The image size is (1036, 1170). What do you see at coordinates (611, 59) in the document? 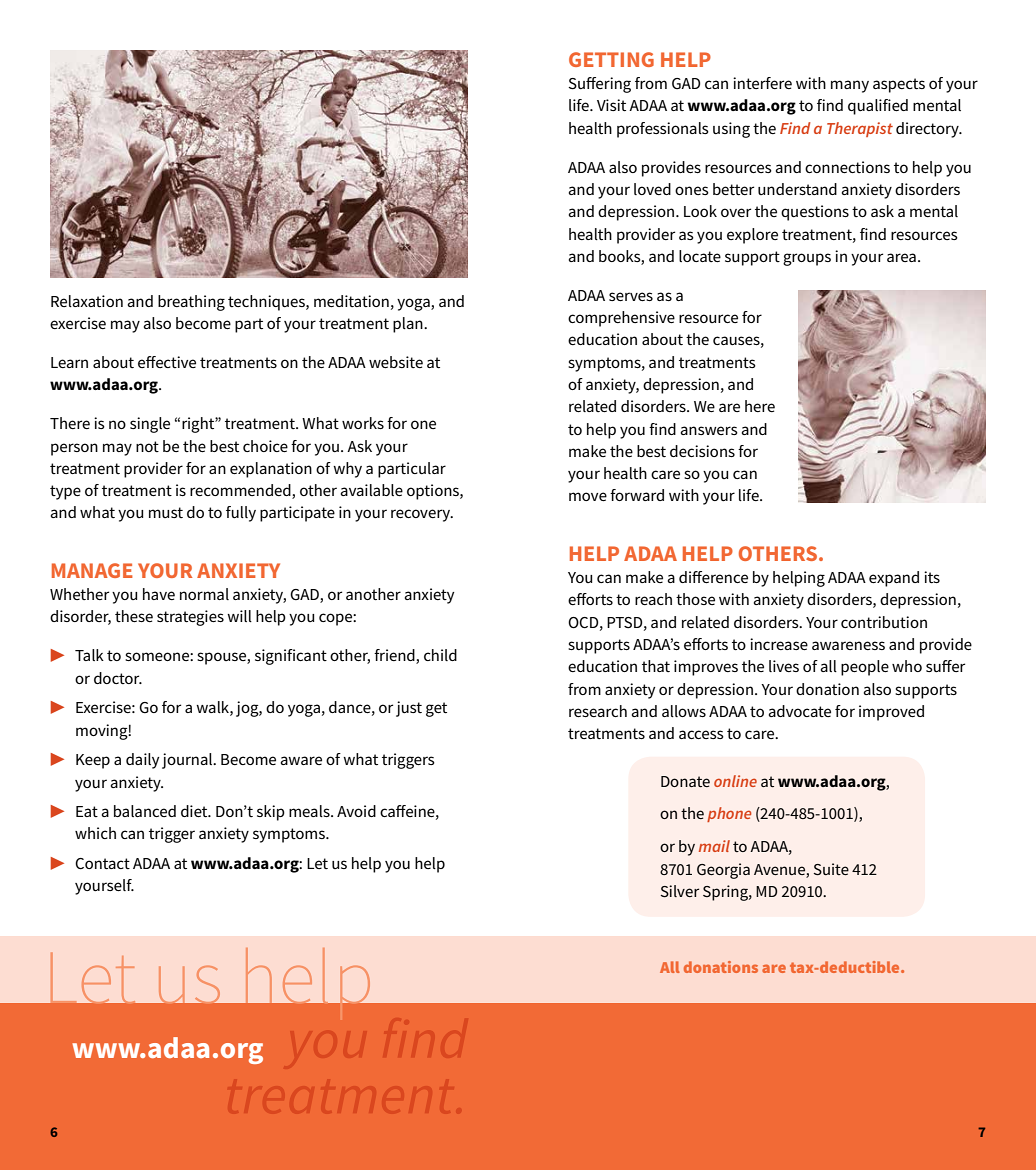
I see `GETTING` at bounding box center [611, 59].
